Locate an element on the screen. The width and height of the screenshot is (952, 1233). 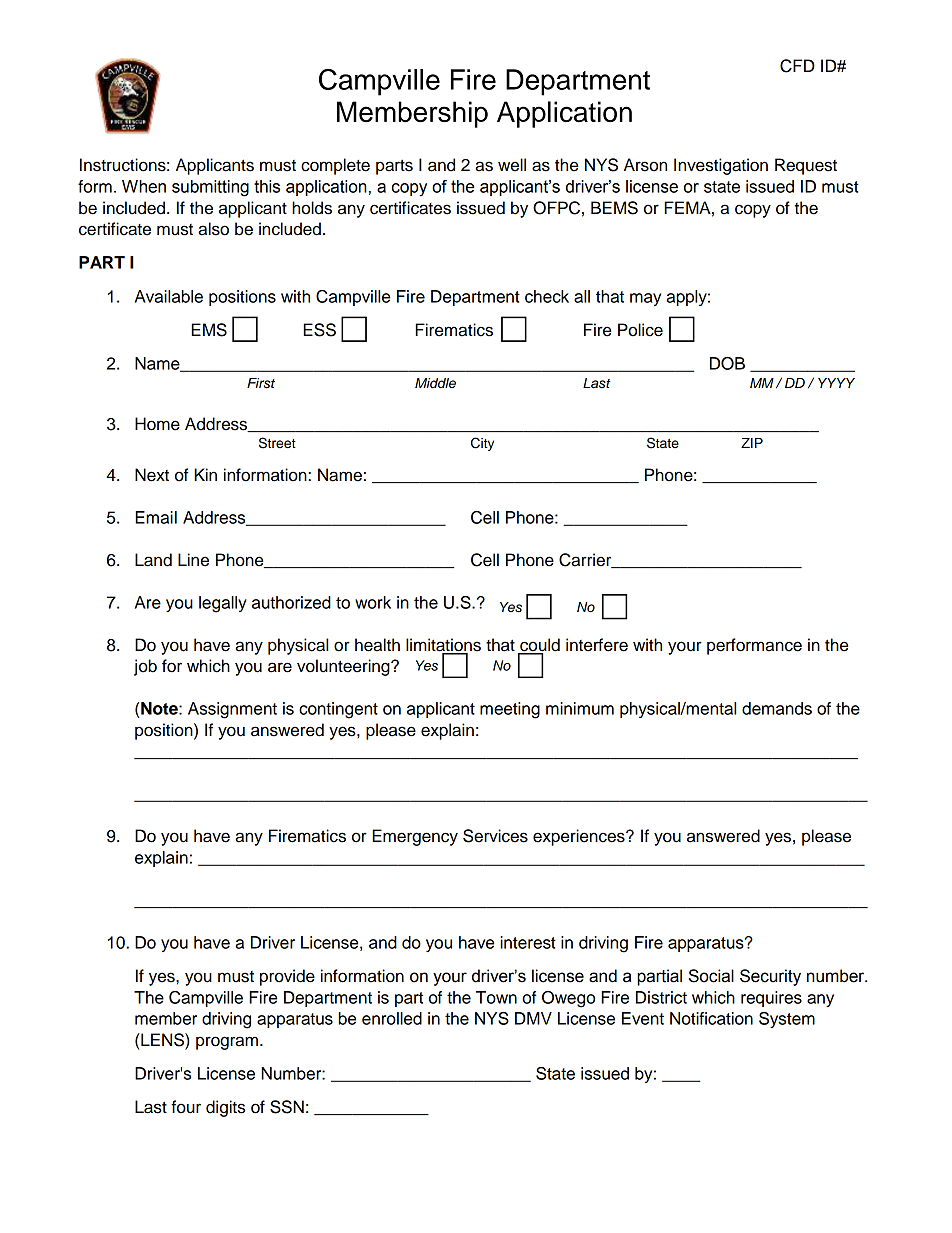
limitations is located at coordinates (443, 645).
